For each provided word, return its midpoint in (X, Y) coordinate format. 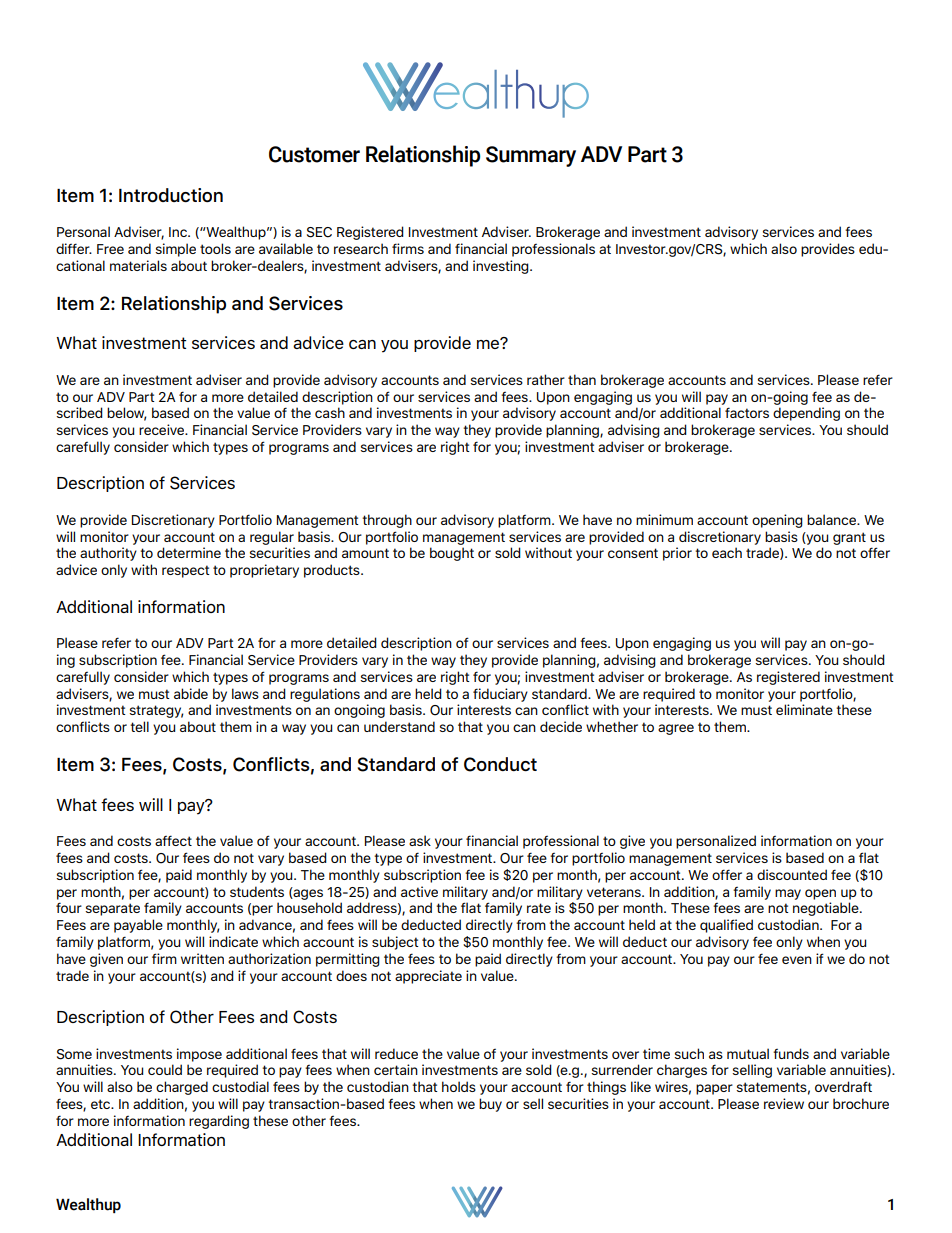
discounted (792, 874)
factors (747, 412)
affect (173, 840)
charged (182, 1088)
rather (546, 379)
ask (420, 840)
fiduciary (500, 695)
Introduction (171, 195)
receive (163, 429)
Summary (531, 156)
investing (502, 267)
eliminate (804, 709)
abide (191, 693)
